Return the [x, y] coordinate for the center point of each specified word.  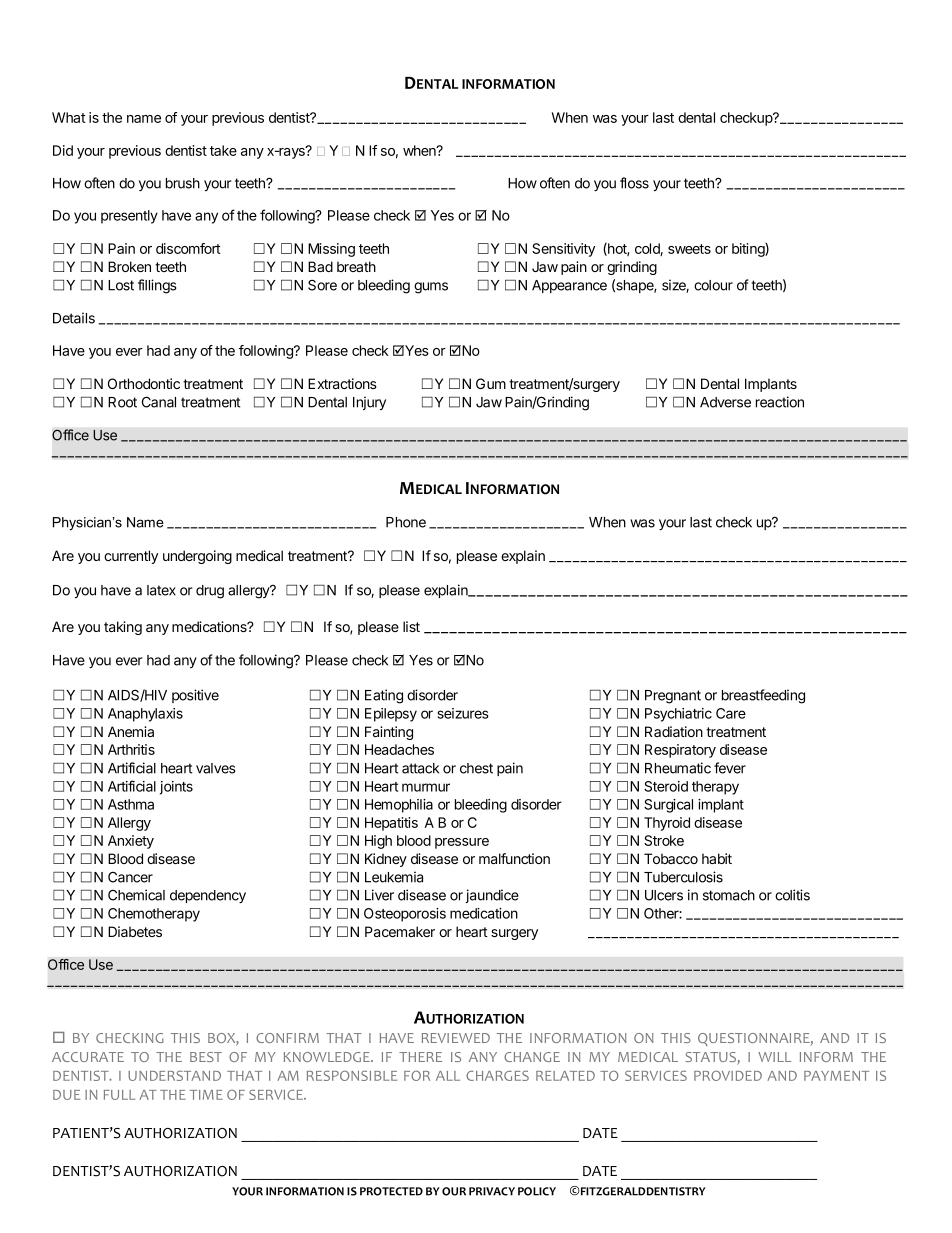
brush [183, 183]
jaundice [492, 896]
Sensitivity [563, 250]
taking [123, 628]
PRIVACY [492, 1191]
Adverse [725, 402]
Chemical [136, 895]
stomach [729, 895]
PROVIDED [728, 1075]
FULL [119, 1095]
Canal [159, 402]
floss [634, 183]
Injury [369, 403]
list [411, 626]
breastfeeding [763, 696]
